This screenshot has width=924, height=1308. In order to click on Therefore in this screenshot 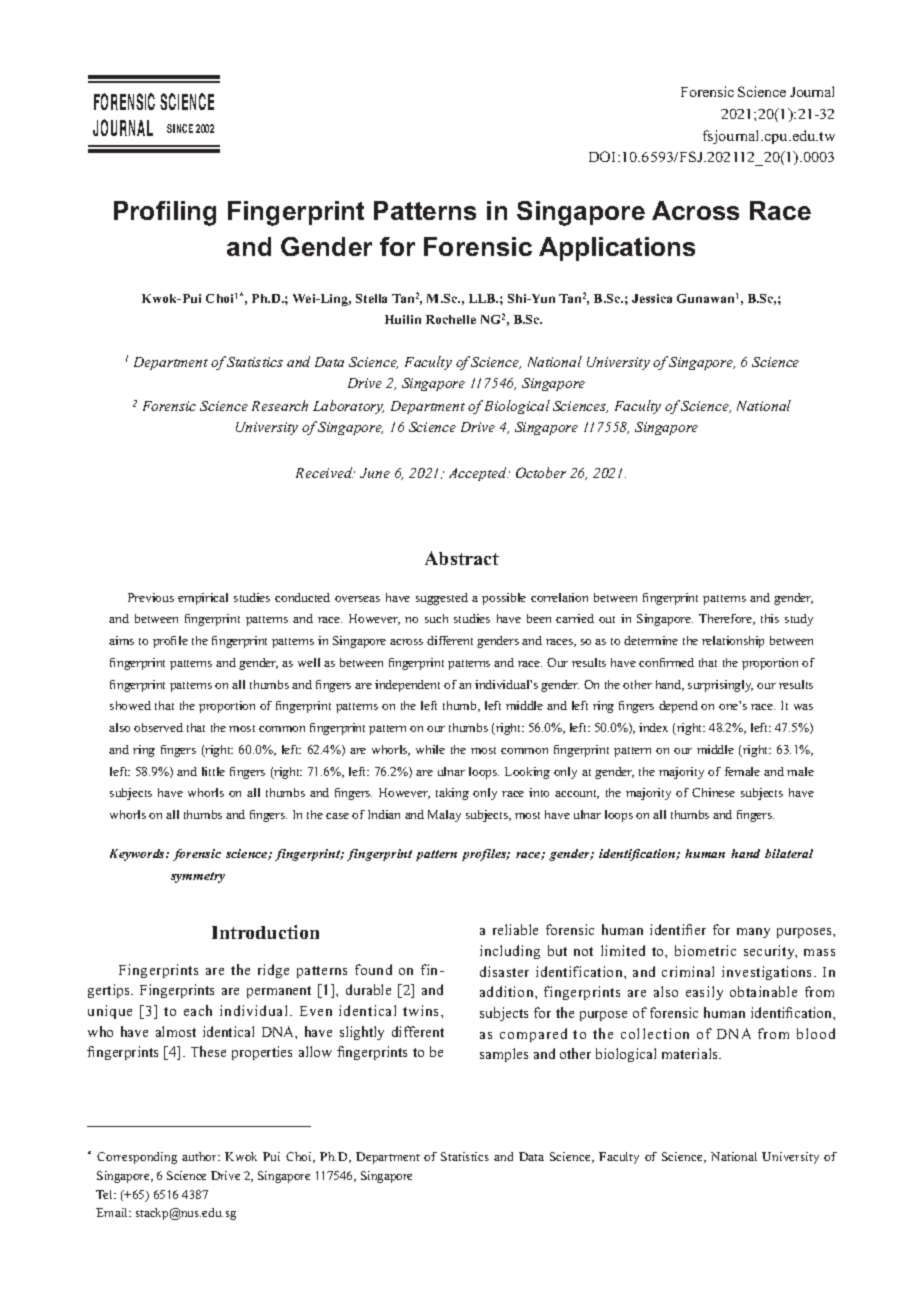, I will do `click(726, 619)`.
